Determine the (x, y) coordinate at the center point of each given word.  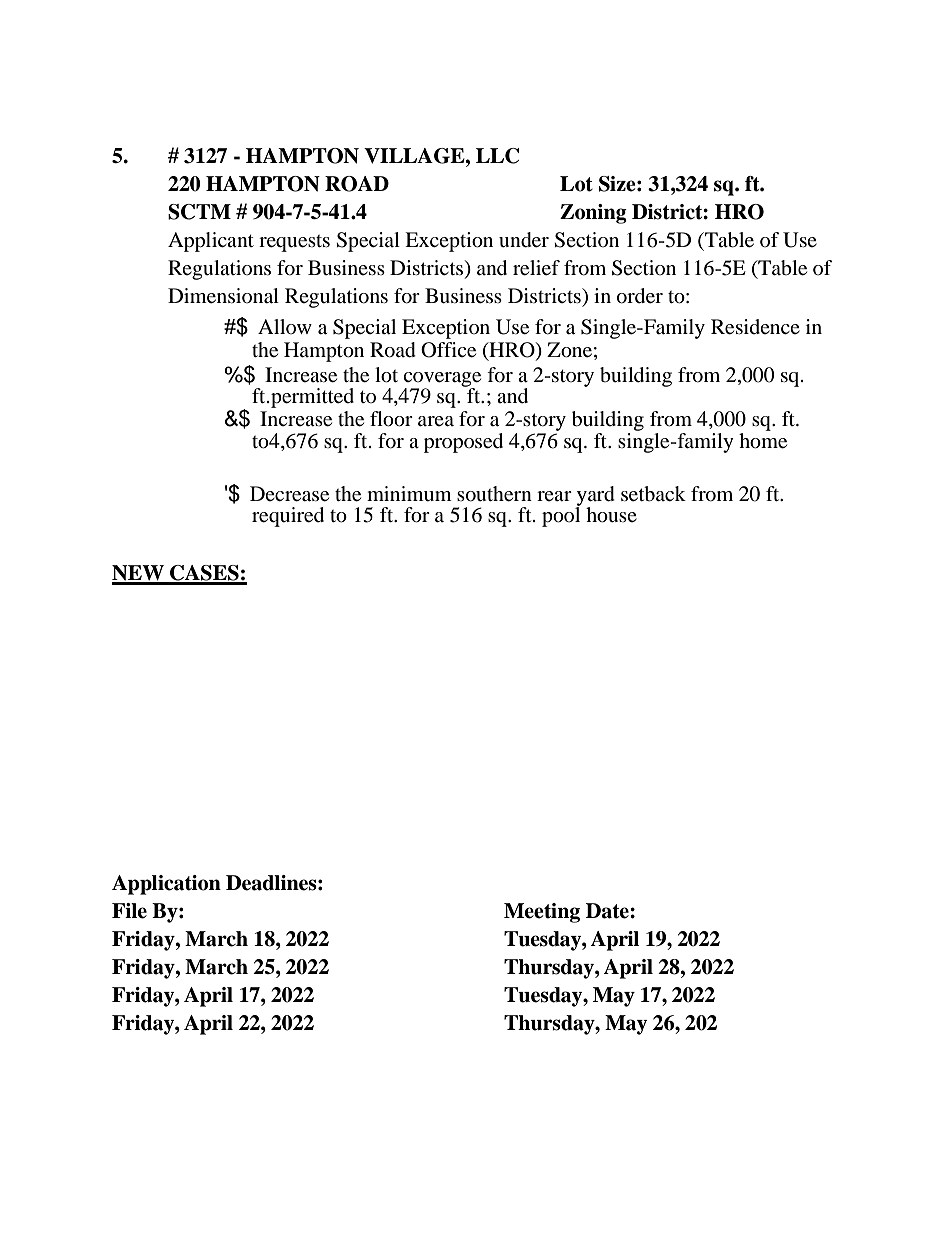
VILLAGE (415, 156)
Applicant (211, 242)
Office (448, 350)
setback (653, 494)
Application (166, 885)
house (611, 515)
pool (561, 516)
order (640, 296)
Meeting (542, 913)
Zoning (593, 214)
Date (608, 911)
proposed (463, 443)
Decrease (289, 494)
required (288, 517)
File (129, 911)
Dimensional (223, 296)
